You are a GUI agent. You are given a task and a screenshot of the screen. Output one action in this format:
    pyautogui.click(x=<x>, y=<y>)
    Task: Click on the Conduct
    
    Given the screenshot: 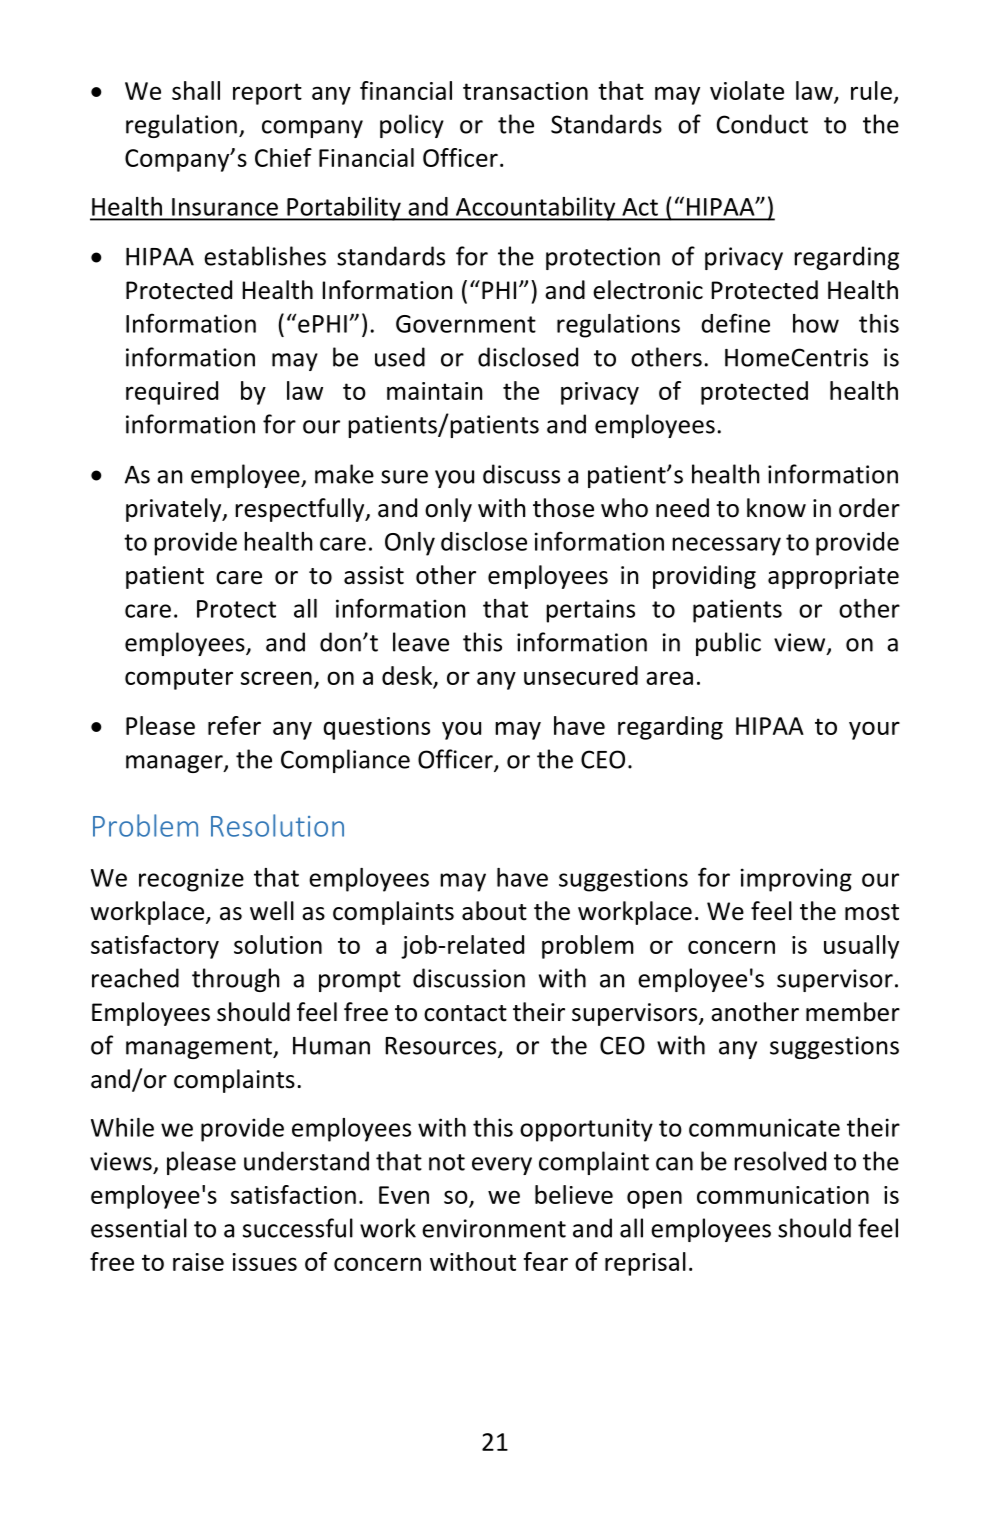 What is the action you would take?
    pyautogui.click(x=762, y=124)
